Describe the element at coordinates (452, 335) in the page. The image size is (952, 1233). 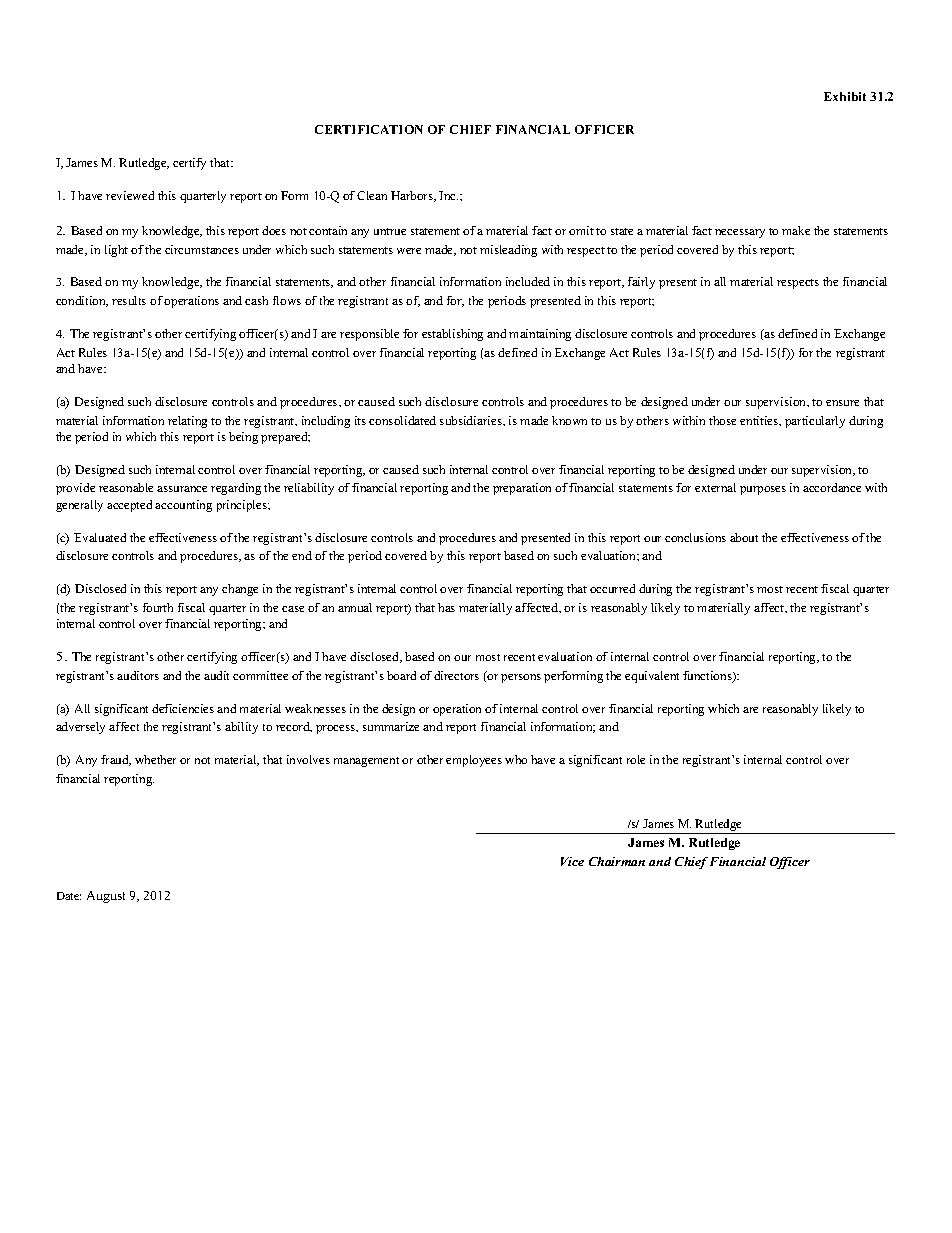
I see `establishing` at that location.
